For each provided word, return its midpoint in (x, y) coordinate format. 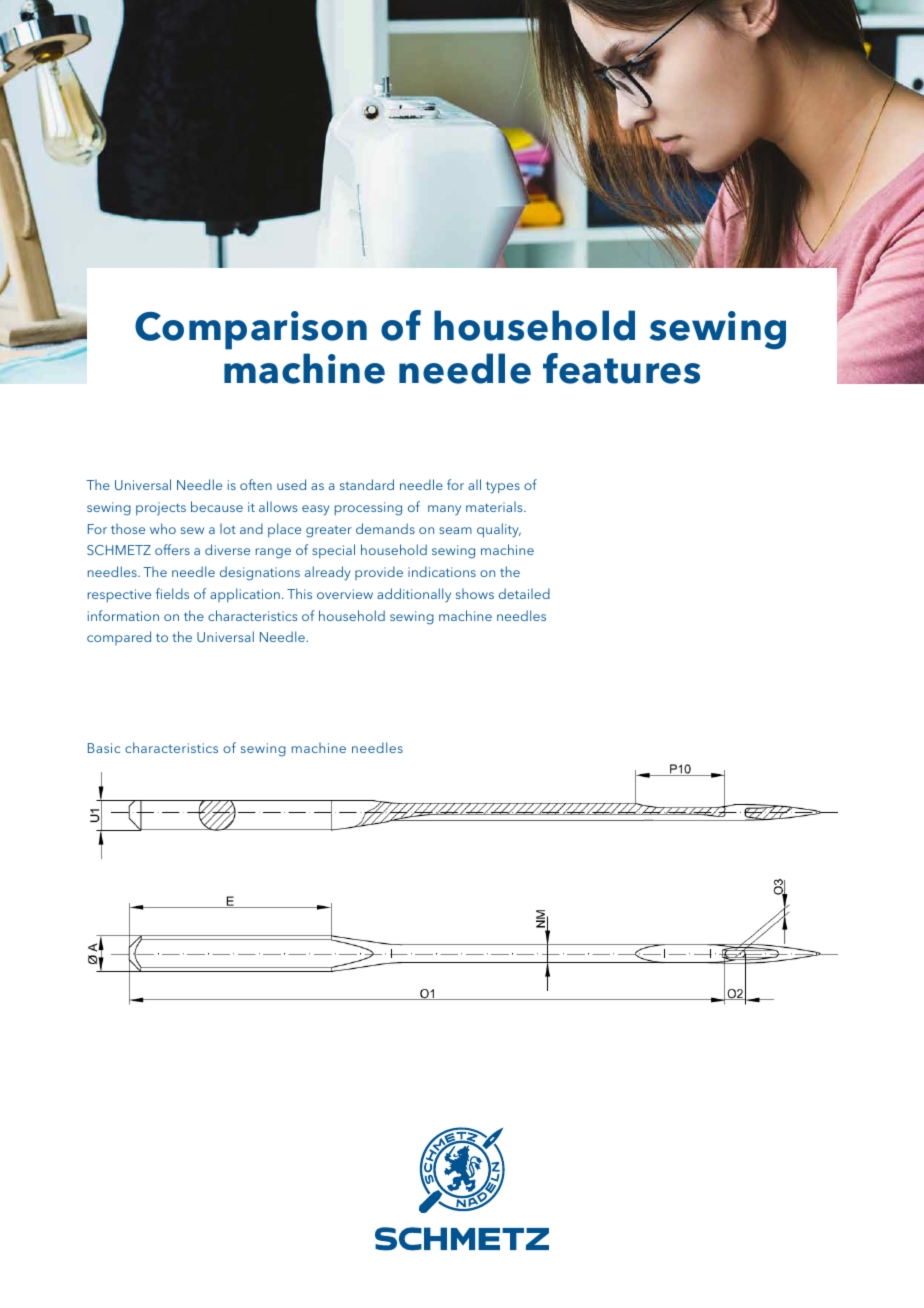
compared (119, 638)
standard (367, 484)
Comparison (251, 330)
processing (368, 509)
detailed (524, 593)
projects (161, 509)
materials (495, 506)
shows (475, 593)
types (503, 487)
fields (172, 593)
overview (345, 594)
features (621, 368)
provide (379, 573)
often (256, 484)
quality (499, 530)
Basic (104, 748)
